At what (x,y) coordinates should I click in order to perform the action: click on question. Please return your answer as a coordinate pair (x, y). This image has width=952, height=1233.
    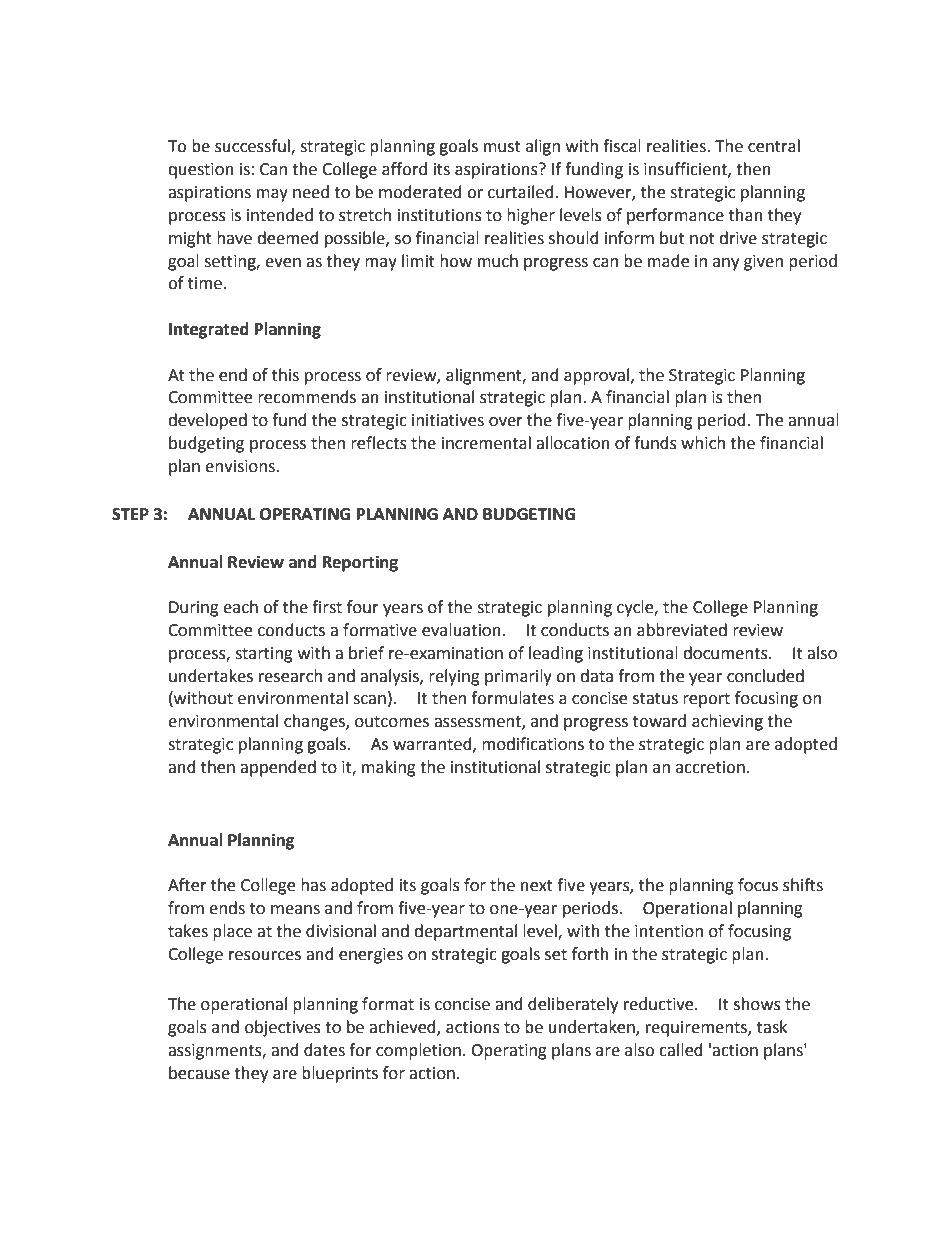
    Looking at the image, I should click on (201, 171).
